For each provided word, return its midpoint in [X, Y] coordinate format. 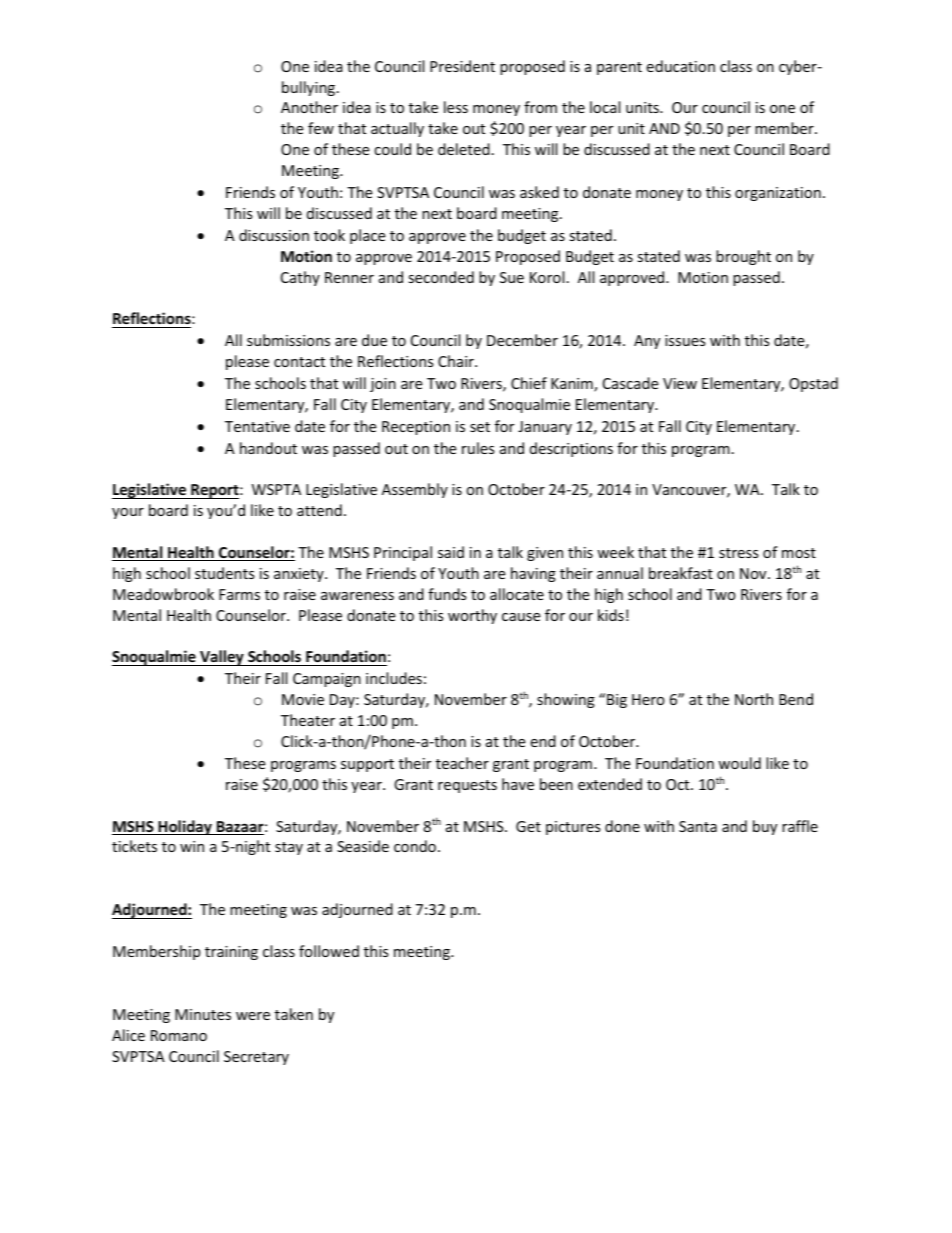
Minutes [203, 1014]
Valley [222, 658]
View [680, 383]
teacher [462, 763]
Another [309, 107]
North [754, 699]
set [480, 427]
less [456, 107]
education [680, 66]
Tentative [257, 426]
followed [329, 951]
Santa [698, 826]
